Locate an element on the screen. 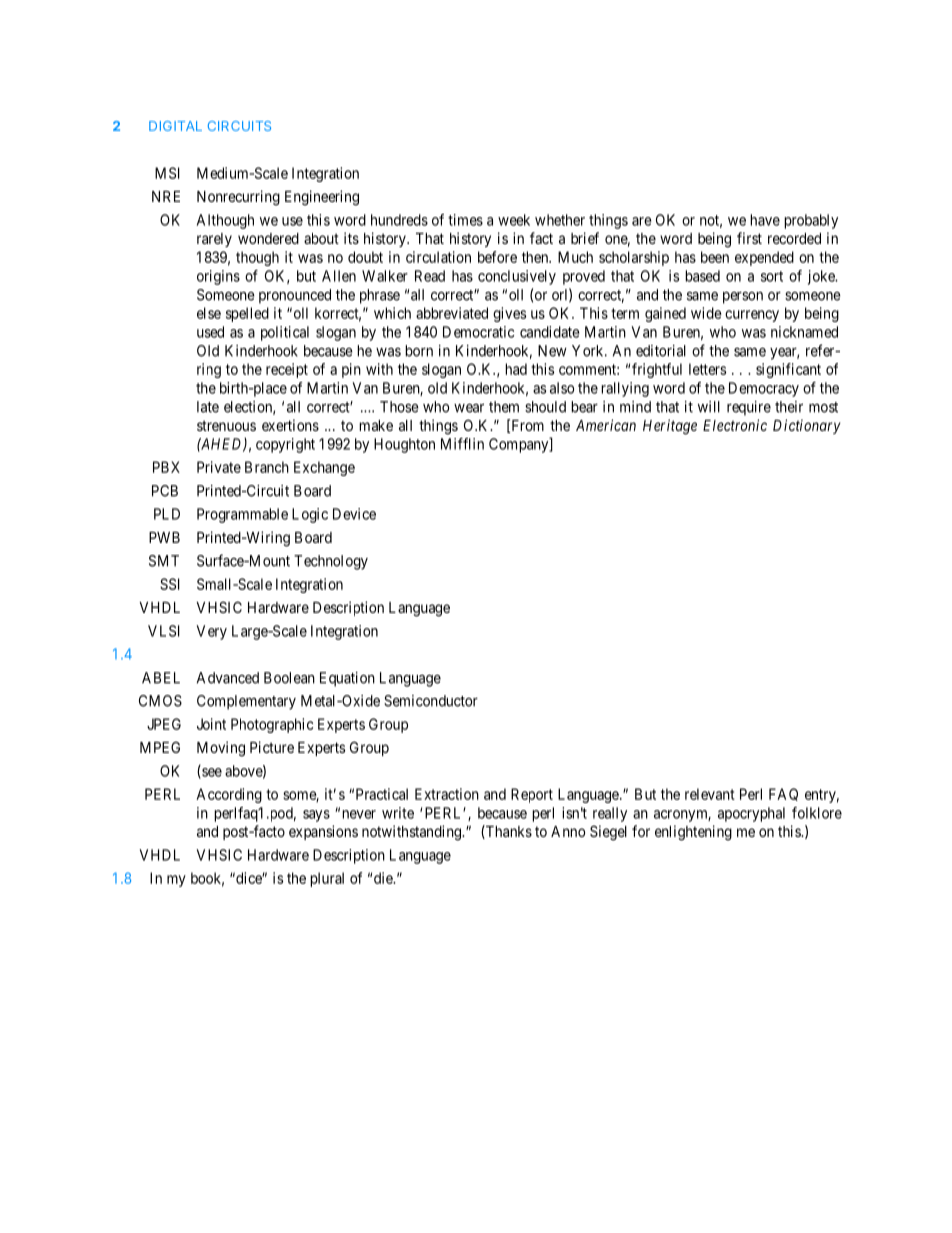 This screenshot has height=1233, width=952. spelled is located at coordinates (247, 314).
